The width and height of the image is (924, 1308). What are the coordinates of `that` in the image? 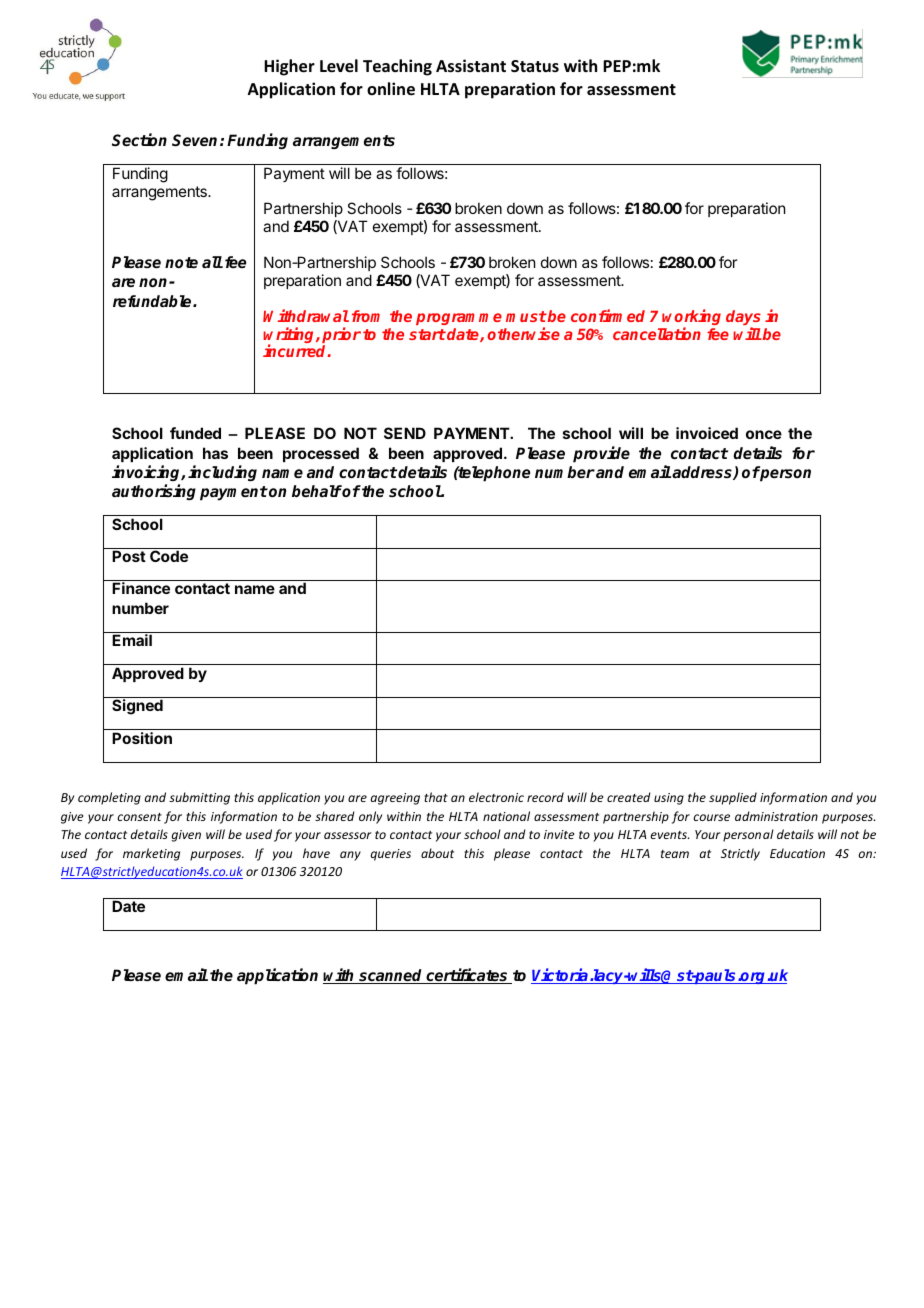 It's located at (436, 797).
